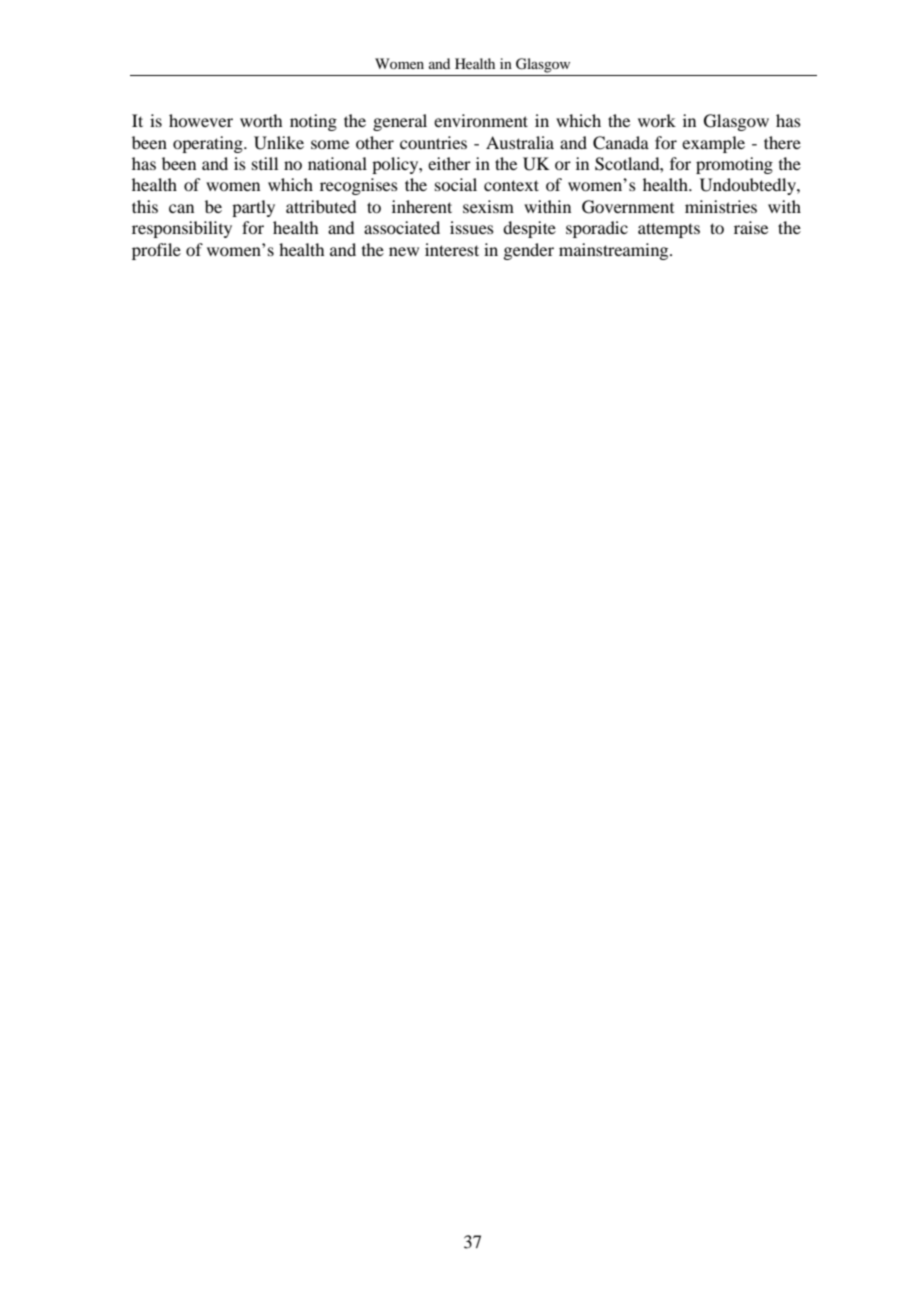 Image resolution: width=924 pixels, height=1308 pixels. Describe the element at coordinates (452, 249) in the page. I see `interest` at that location.
